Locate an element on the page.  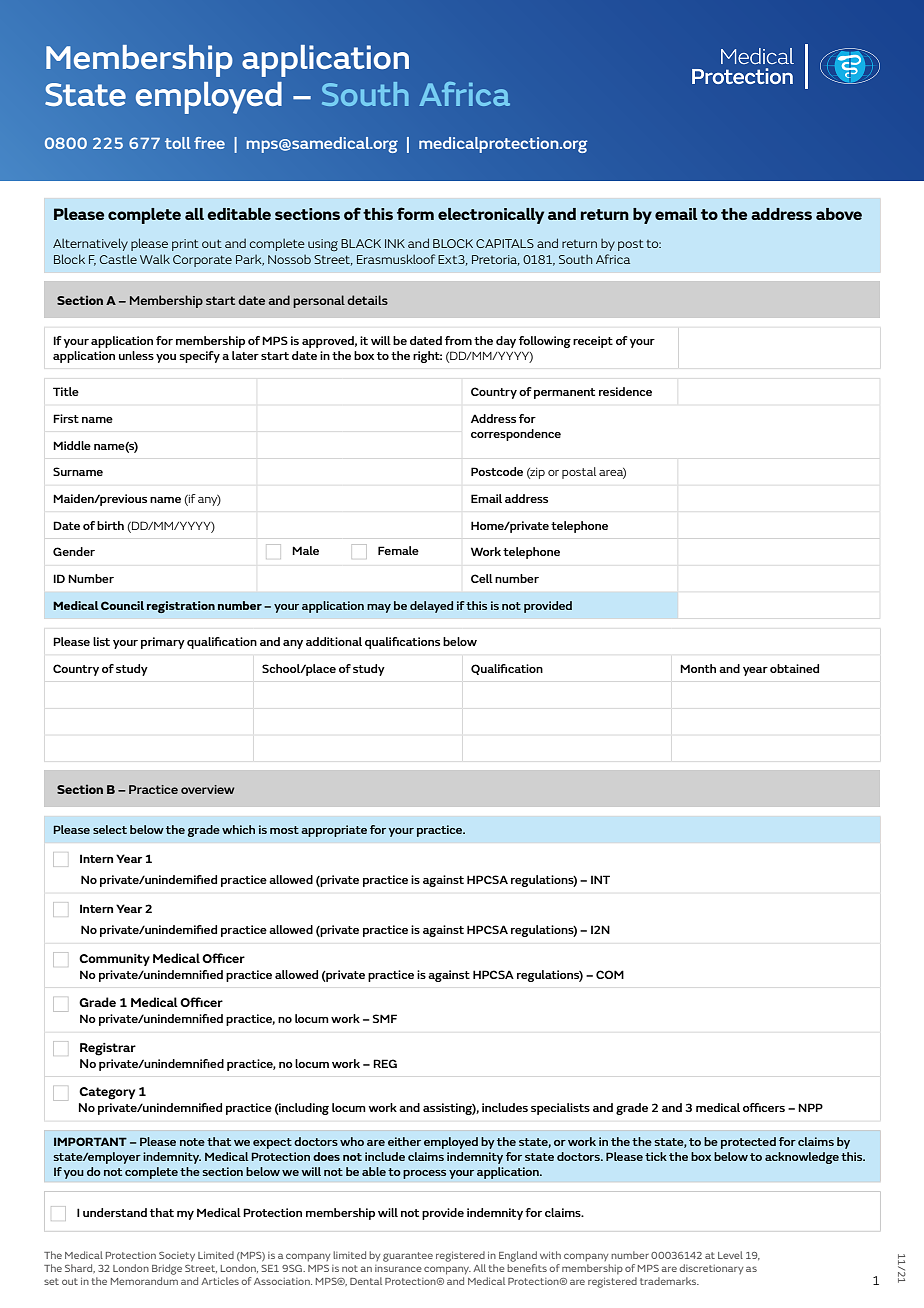
guarantee is located at coordinates (408, 1257).
